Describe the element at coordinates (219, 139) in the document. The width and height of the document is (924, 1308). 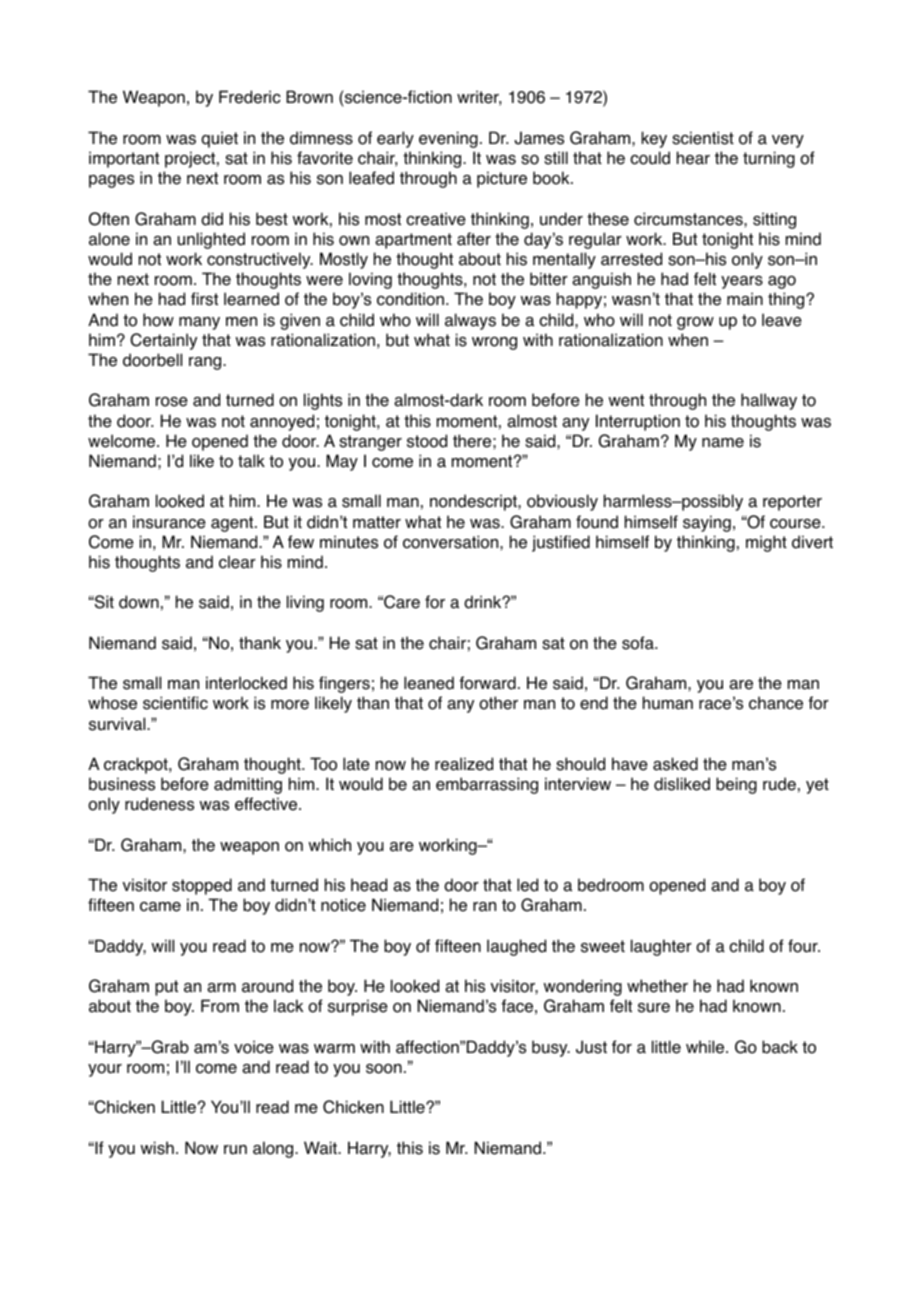
I see `quiet` at that location.
